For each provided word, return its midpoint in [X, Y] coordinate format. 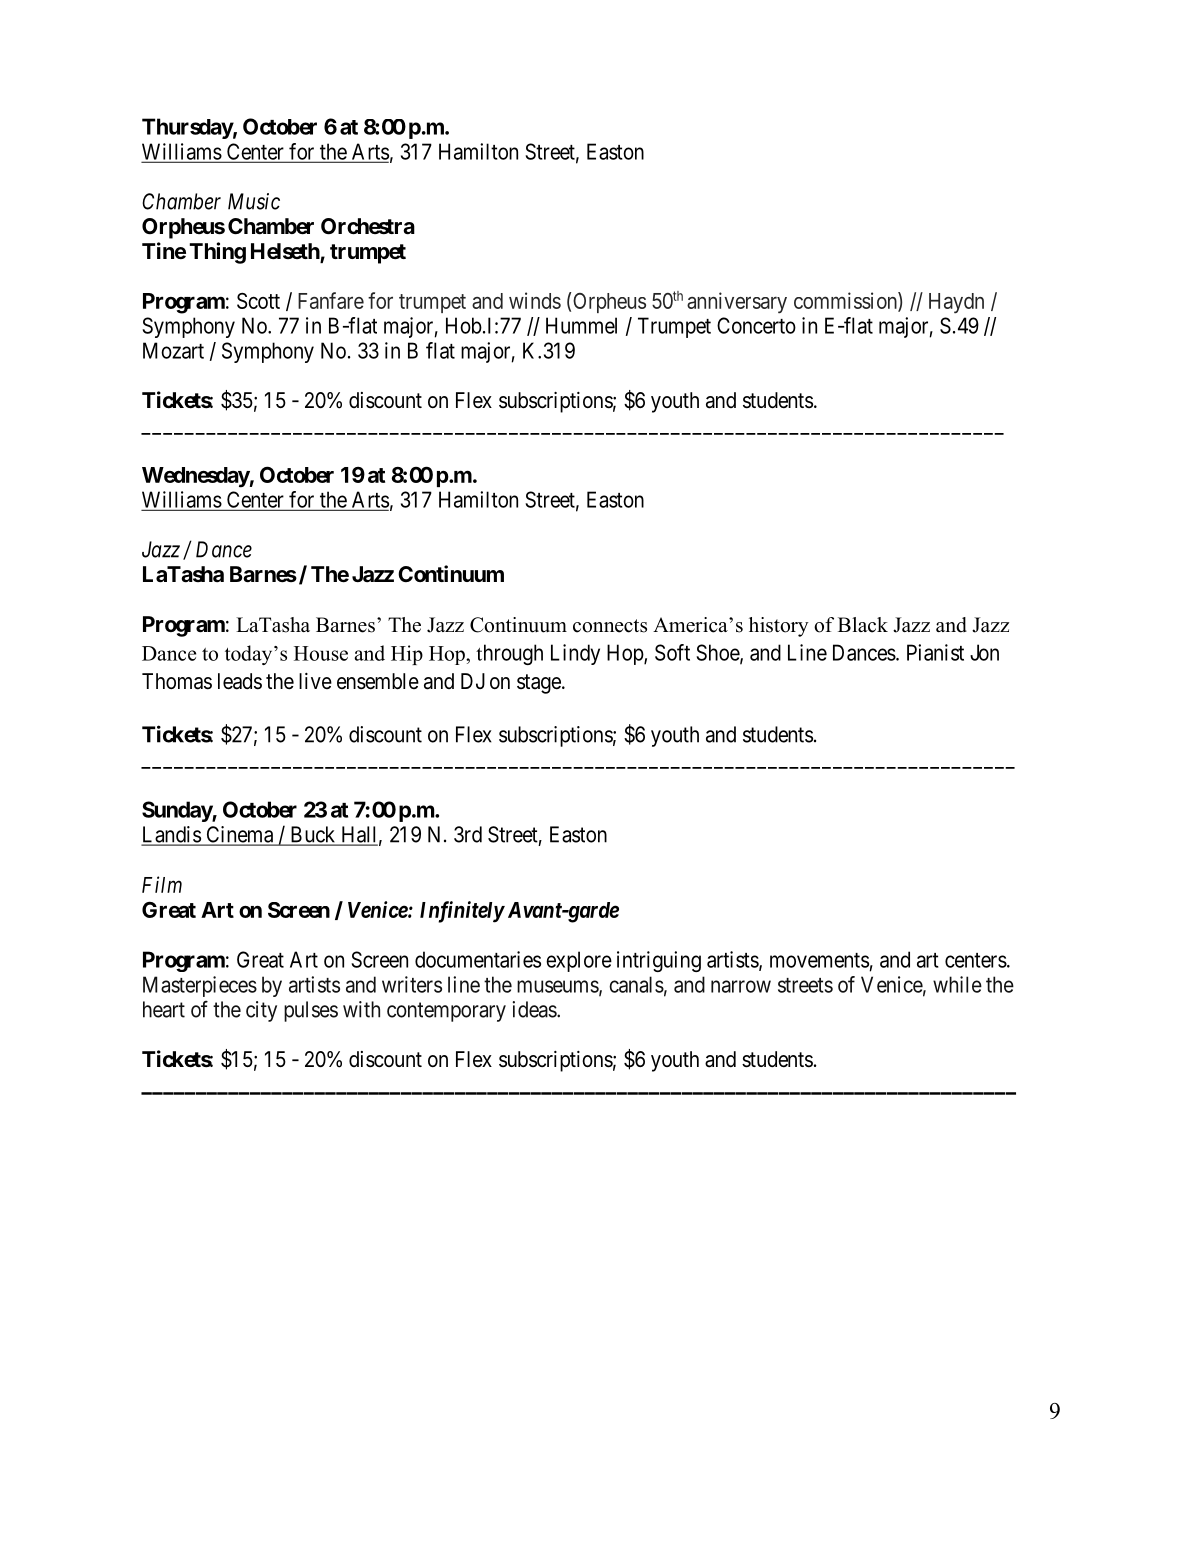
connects [610, 626]
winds [535, 300]
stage [539, 684]
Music [254, 201]
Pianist [935, 652]
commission [846, 301]
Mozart [173, 350]
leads [240, 681]
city [261, 1011]
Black [863, 625]
